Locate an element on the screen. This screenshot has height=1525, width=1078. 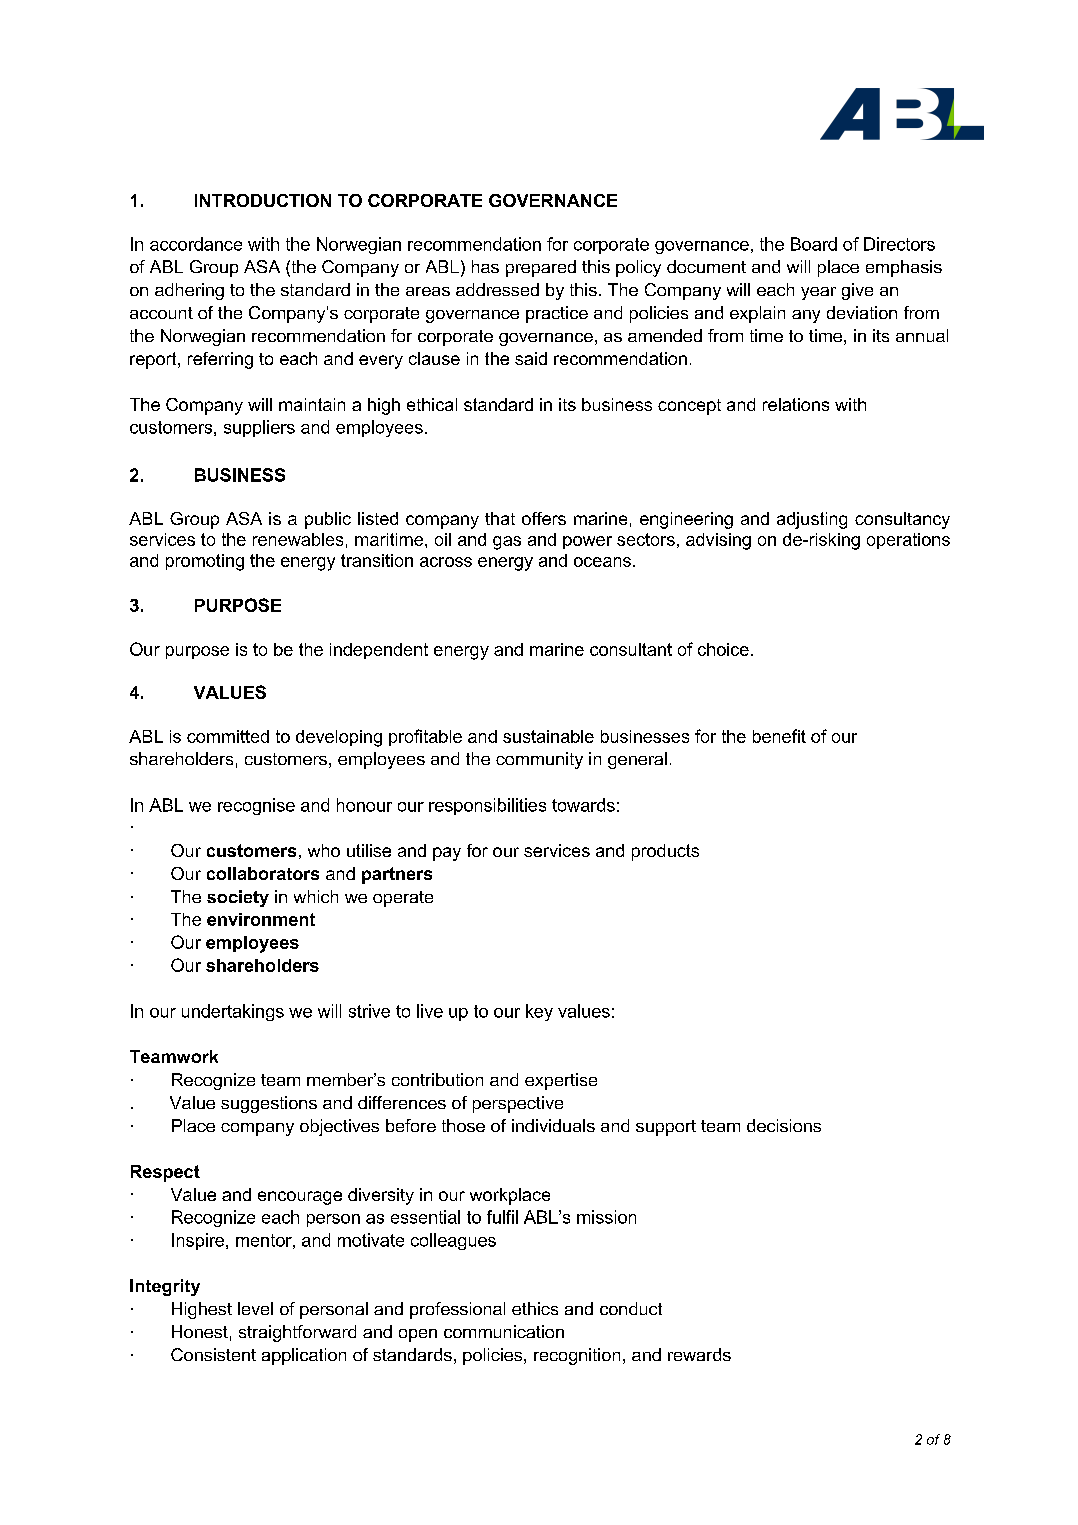
key is located at coordinates (539, 1012).
